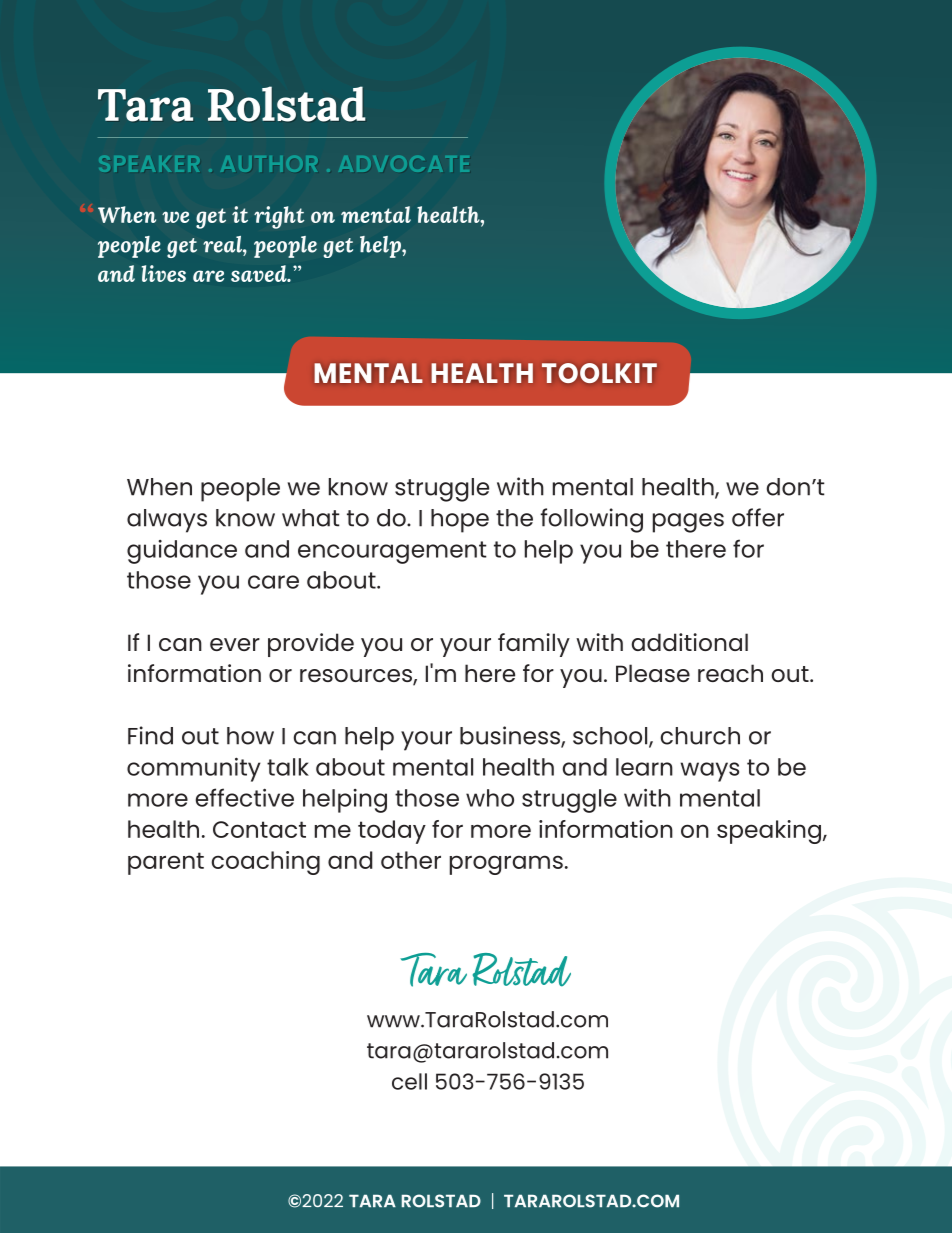 The image size is (952, 1233). Describe the element at coordinates (279, 217) in the screenshot. I see `right` at that location.
